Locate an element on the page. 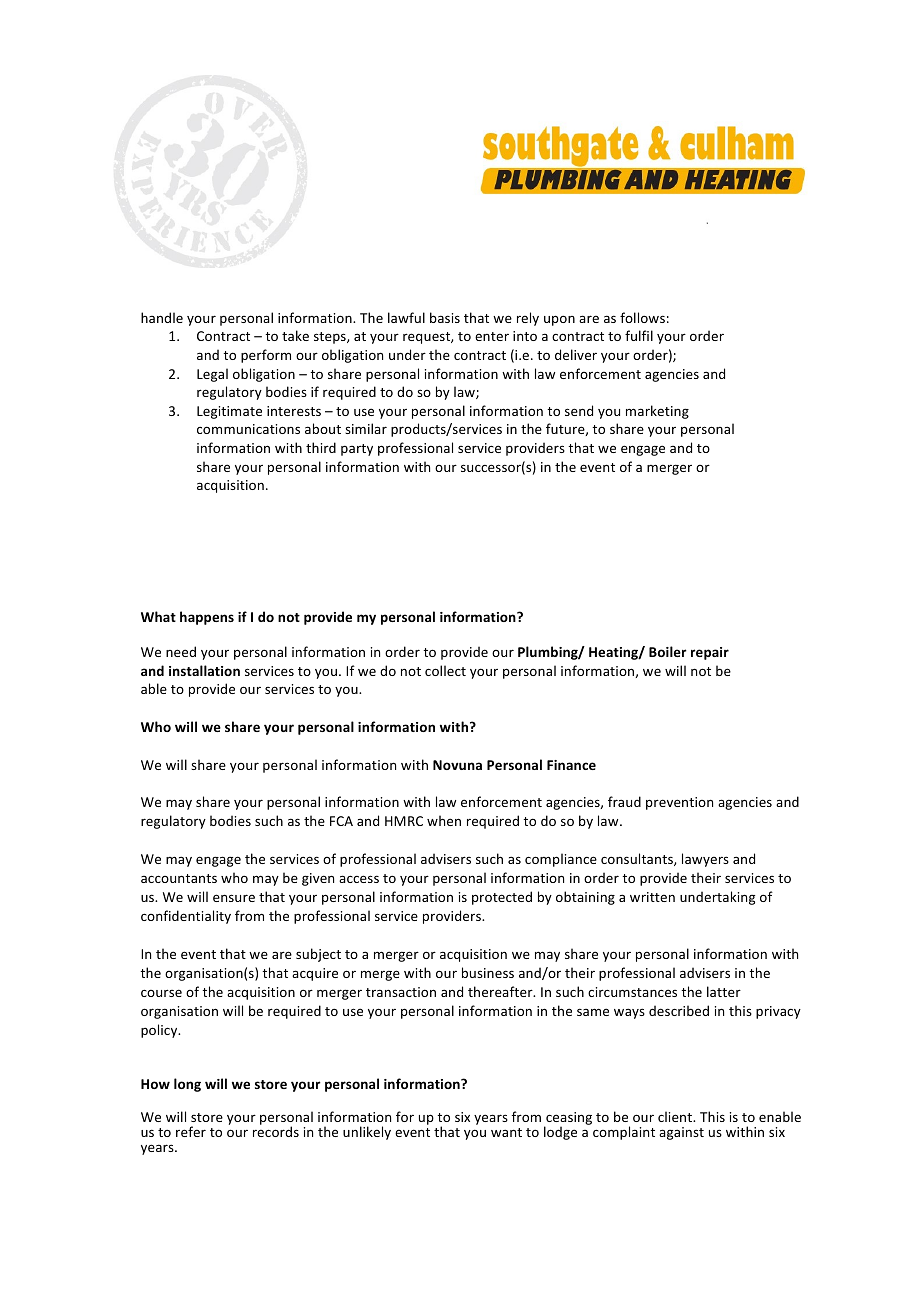  collect is located at coordinates (445, 670).
